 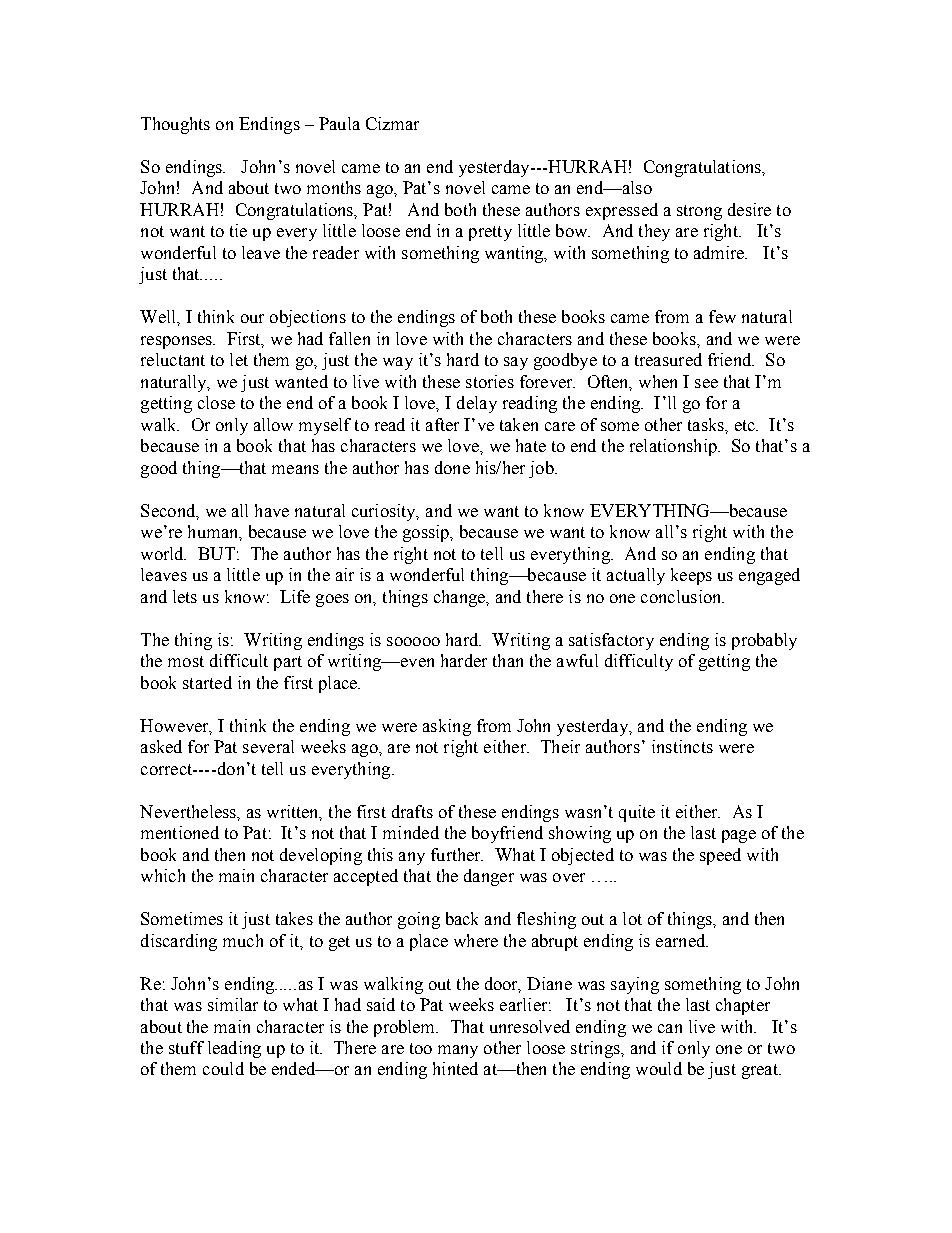 What do you see at coordinates (273, 424) in the image?
I see `allow` at bounding box center [273, 424].
